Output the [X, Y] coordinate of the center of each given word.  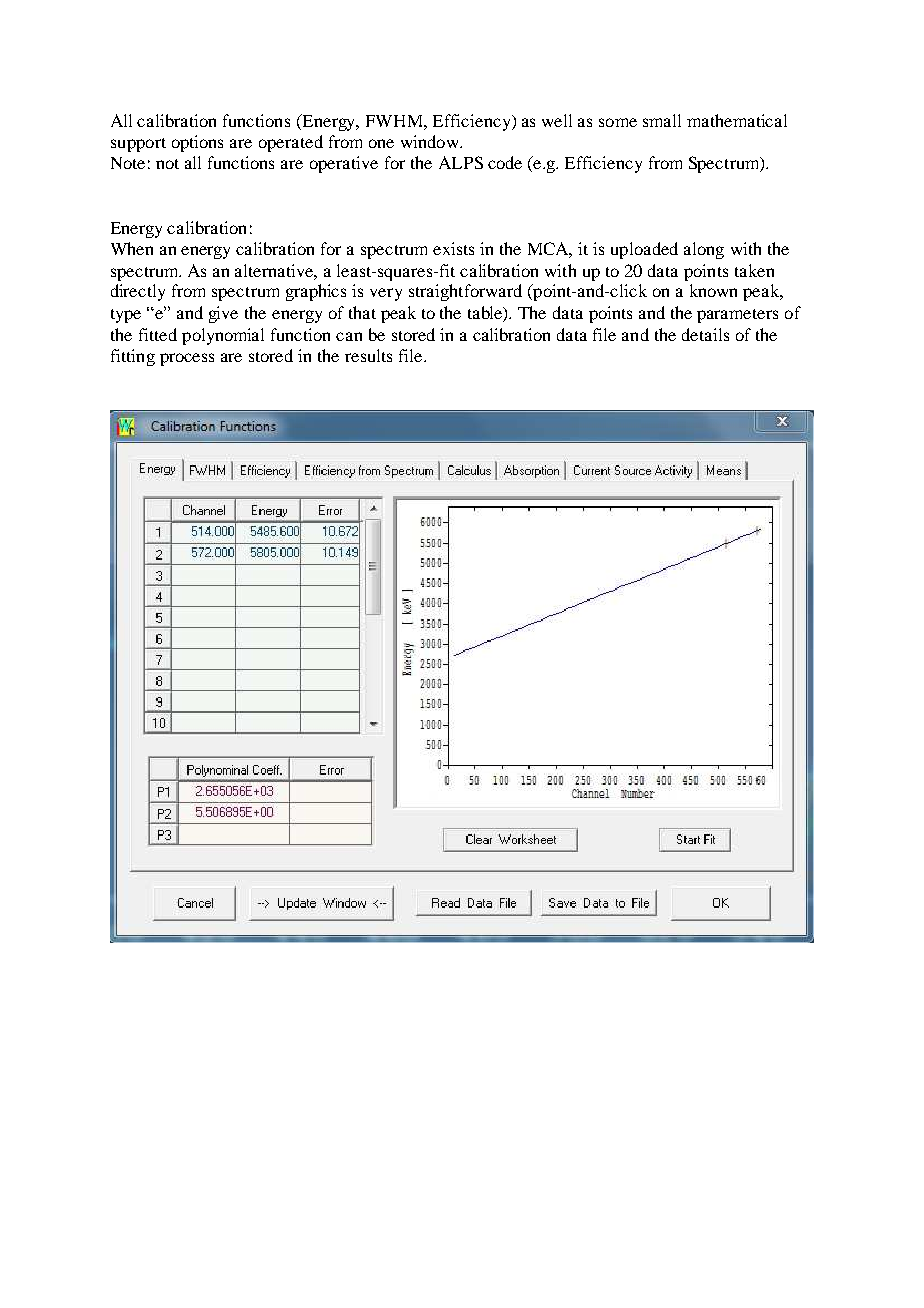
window [431, 141]
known [713, 290]
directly [138, 292]
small [662, 120]
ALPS [461, 162]
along [704, 250]
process [187, 359]
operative [344, 164]
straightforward [465, 292]
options [197, 143]
